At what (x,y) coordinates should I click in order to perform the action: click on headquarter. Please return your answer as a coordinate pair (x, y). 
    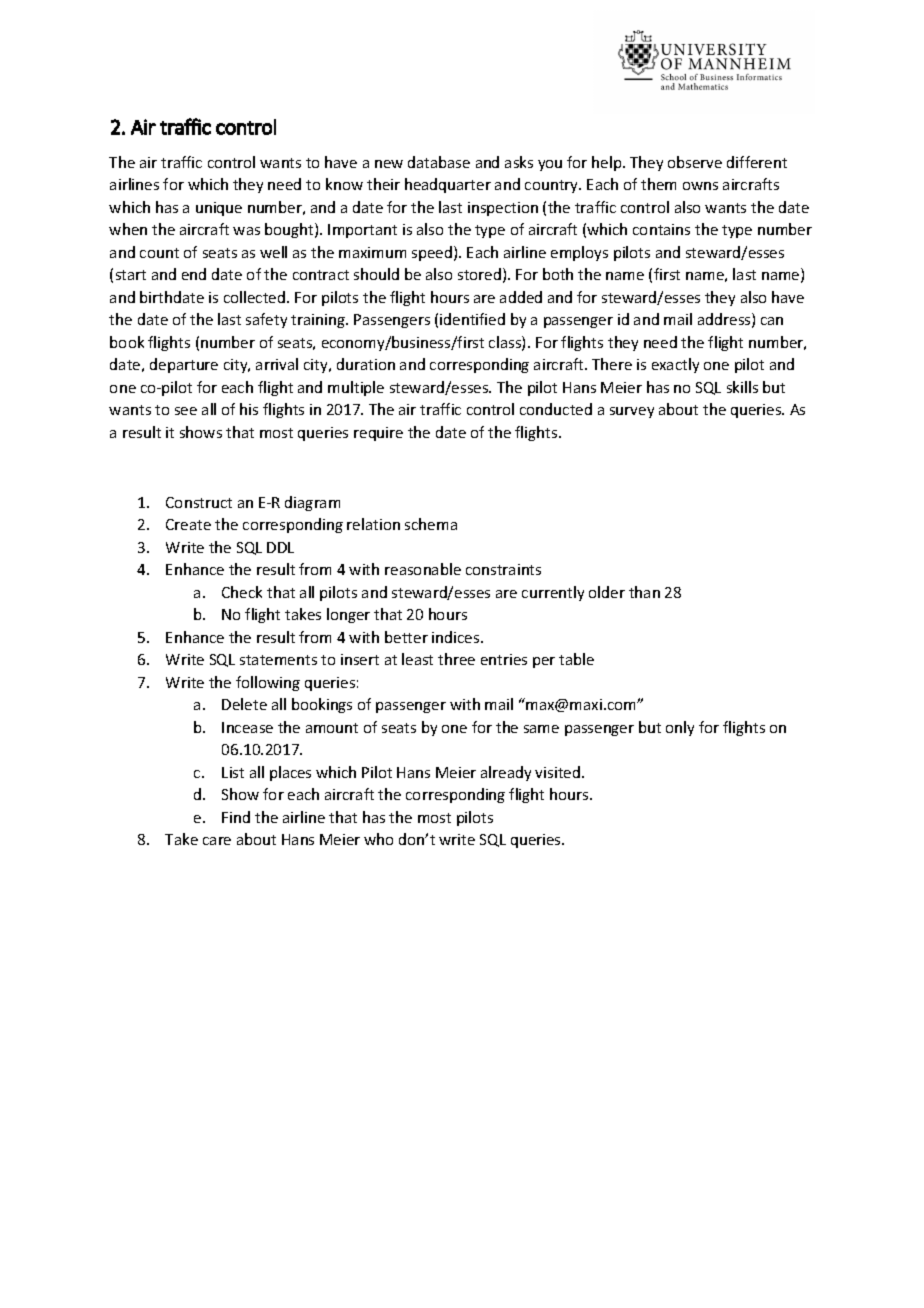
    Looking at the image, I should click on (448, 185).
